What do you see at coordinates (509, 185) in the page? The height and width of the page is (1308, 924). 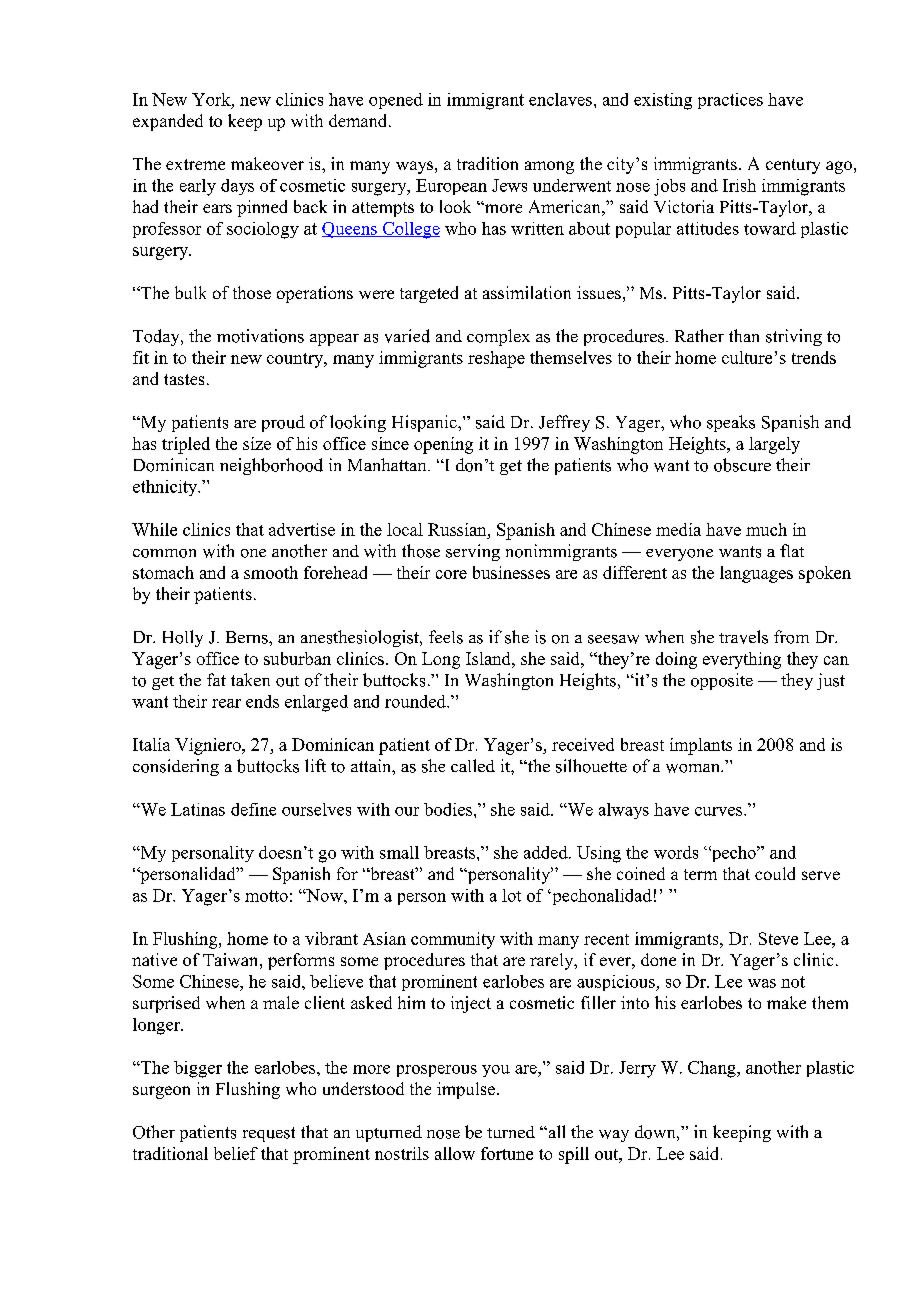 I see `Jews` at bounding box center [509, 185].
